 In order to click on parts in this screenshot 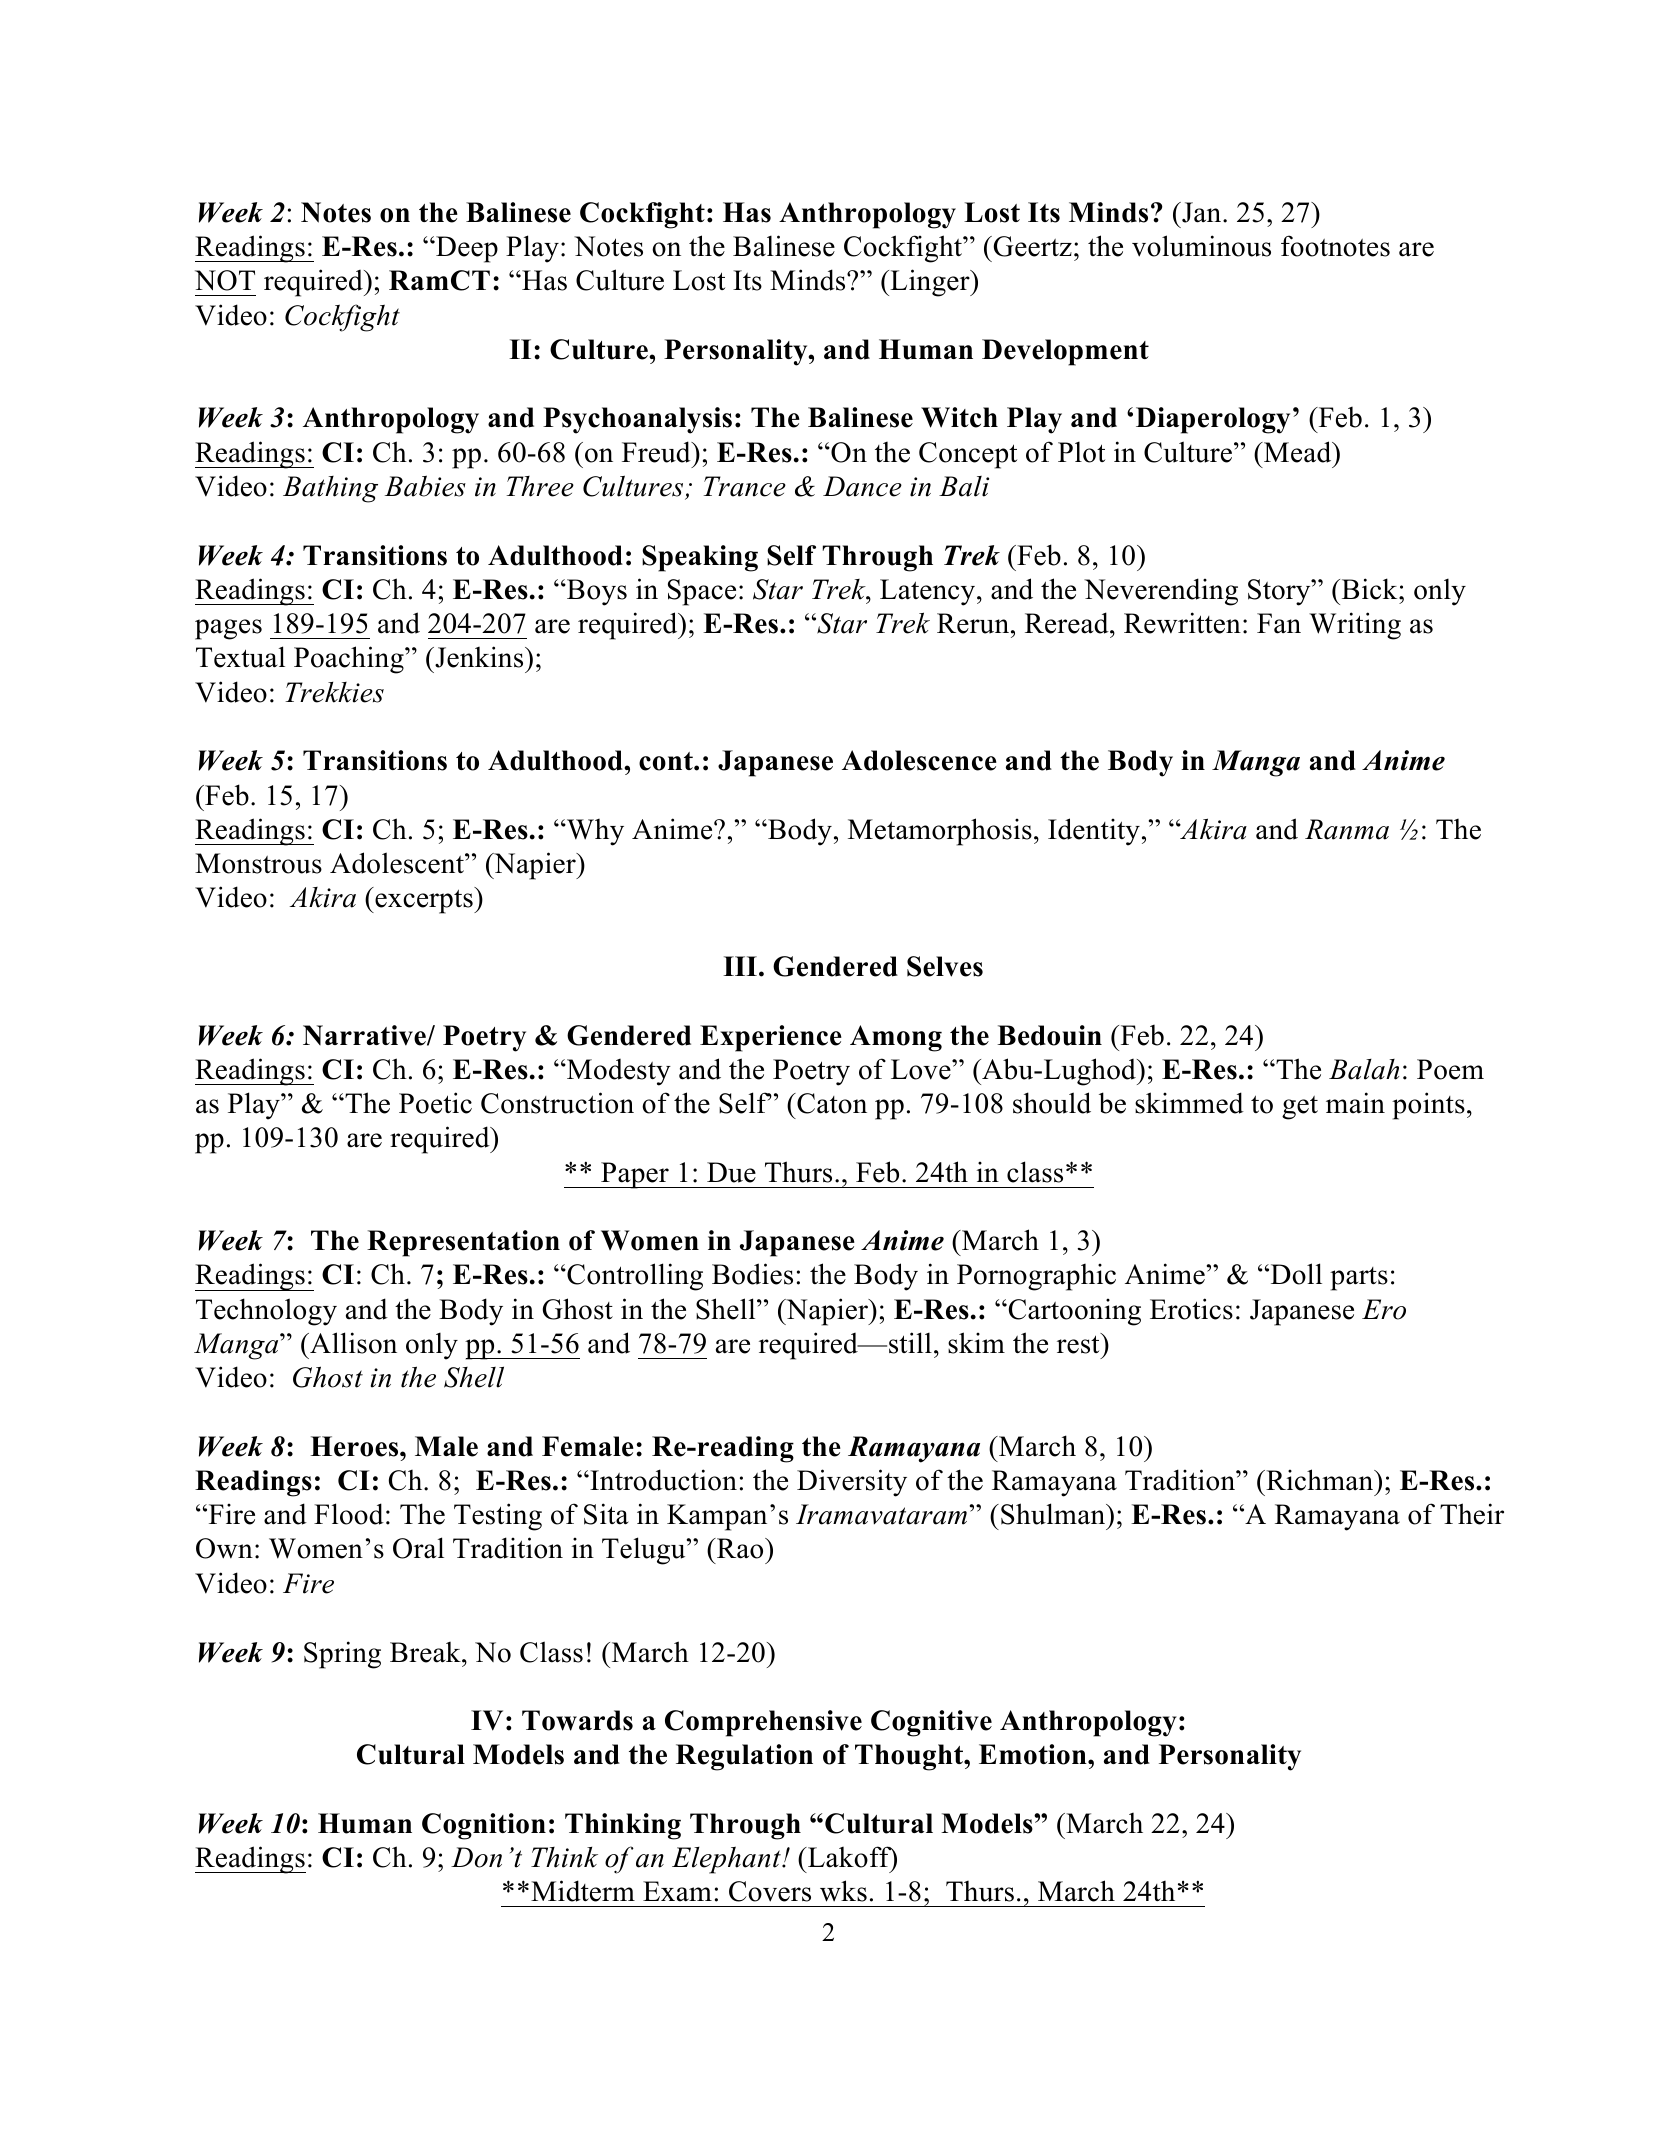, I will do `click(1359, 1279)`.
